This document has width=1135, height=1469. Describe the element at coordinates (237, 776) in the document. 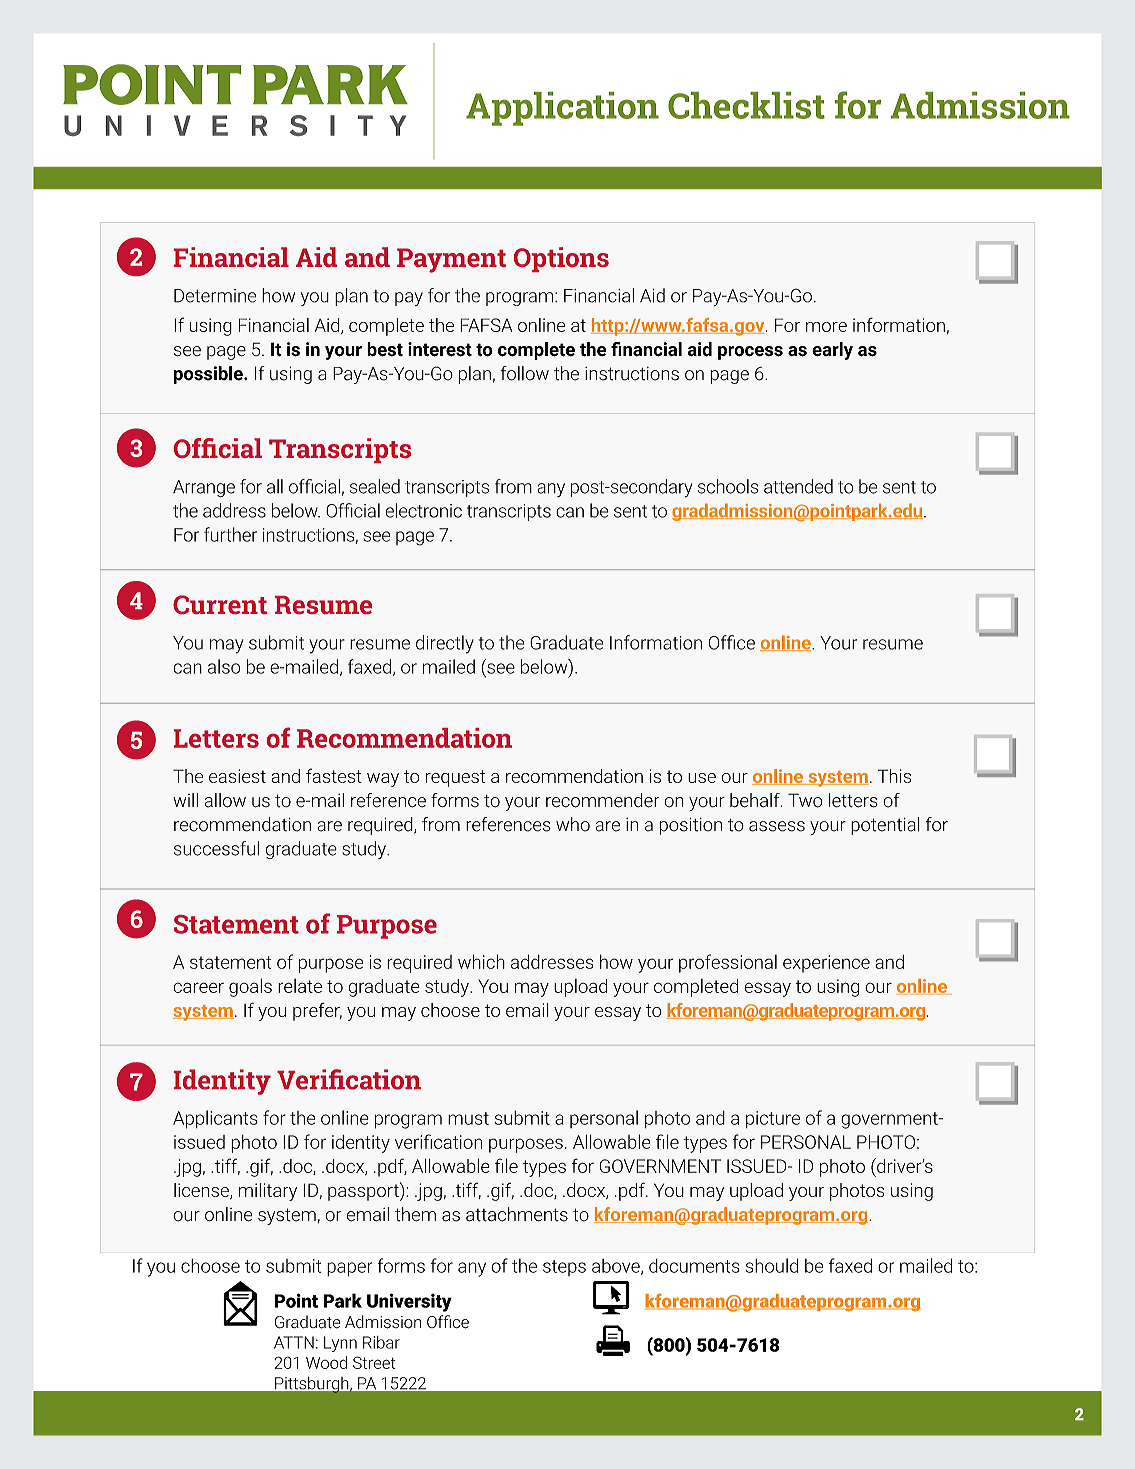

I see `easiest` at that location.
